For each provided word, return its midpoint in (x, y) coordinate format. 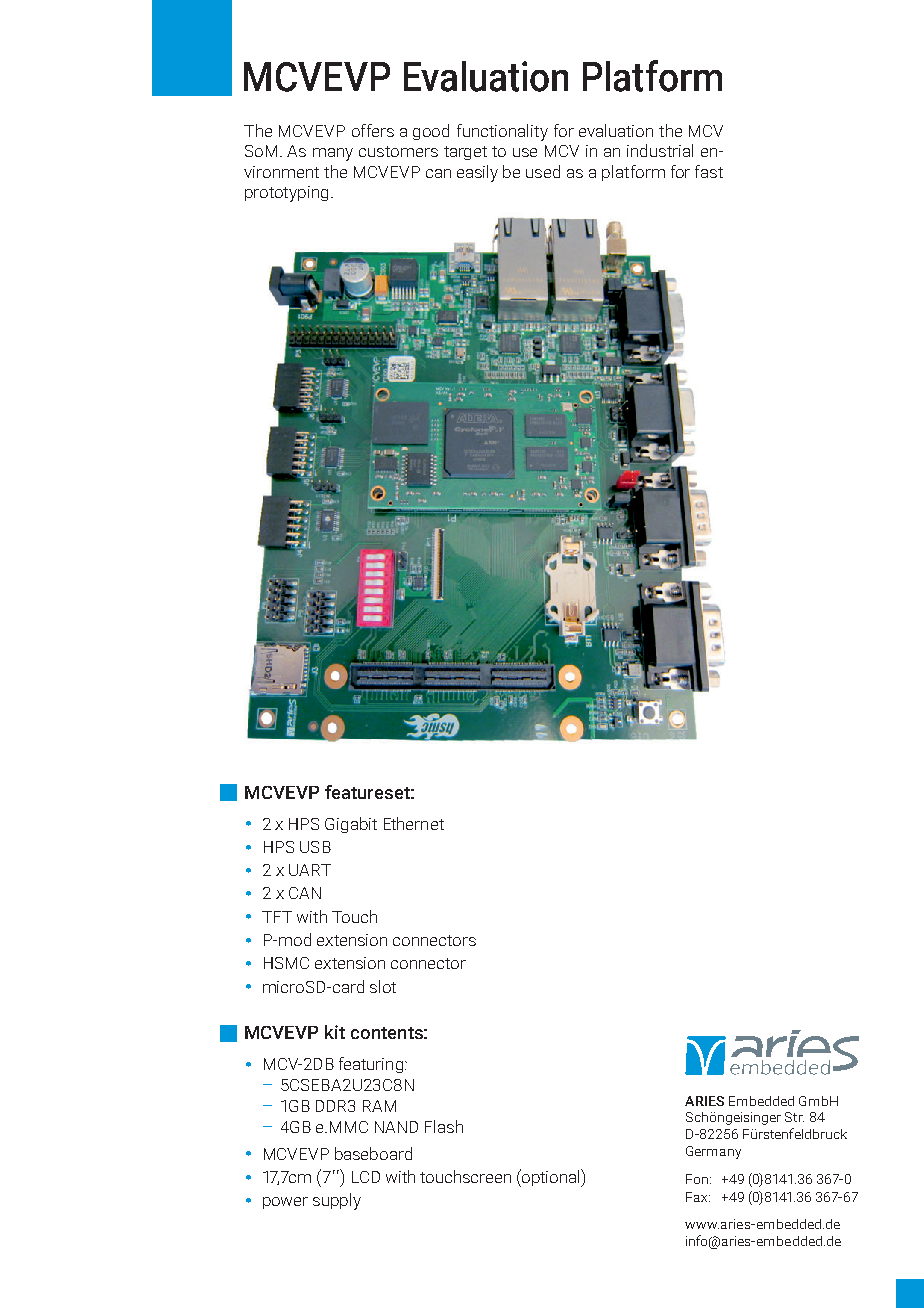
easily (477, 173)
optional (551, 1178)
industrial (660, 150)
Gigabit (351, 825)
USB (315, 847)
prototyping (286, 194)
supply (337, 1201)
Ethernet (414, 823)
